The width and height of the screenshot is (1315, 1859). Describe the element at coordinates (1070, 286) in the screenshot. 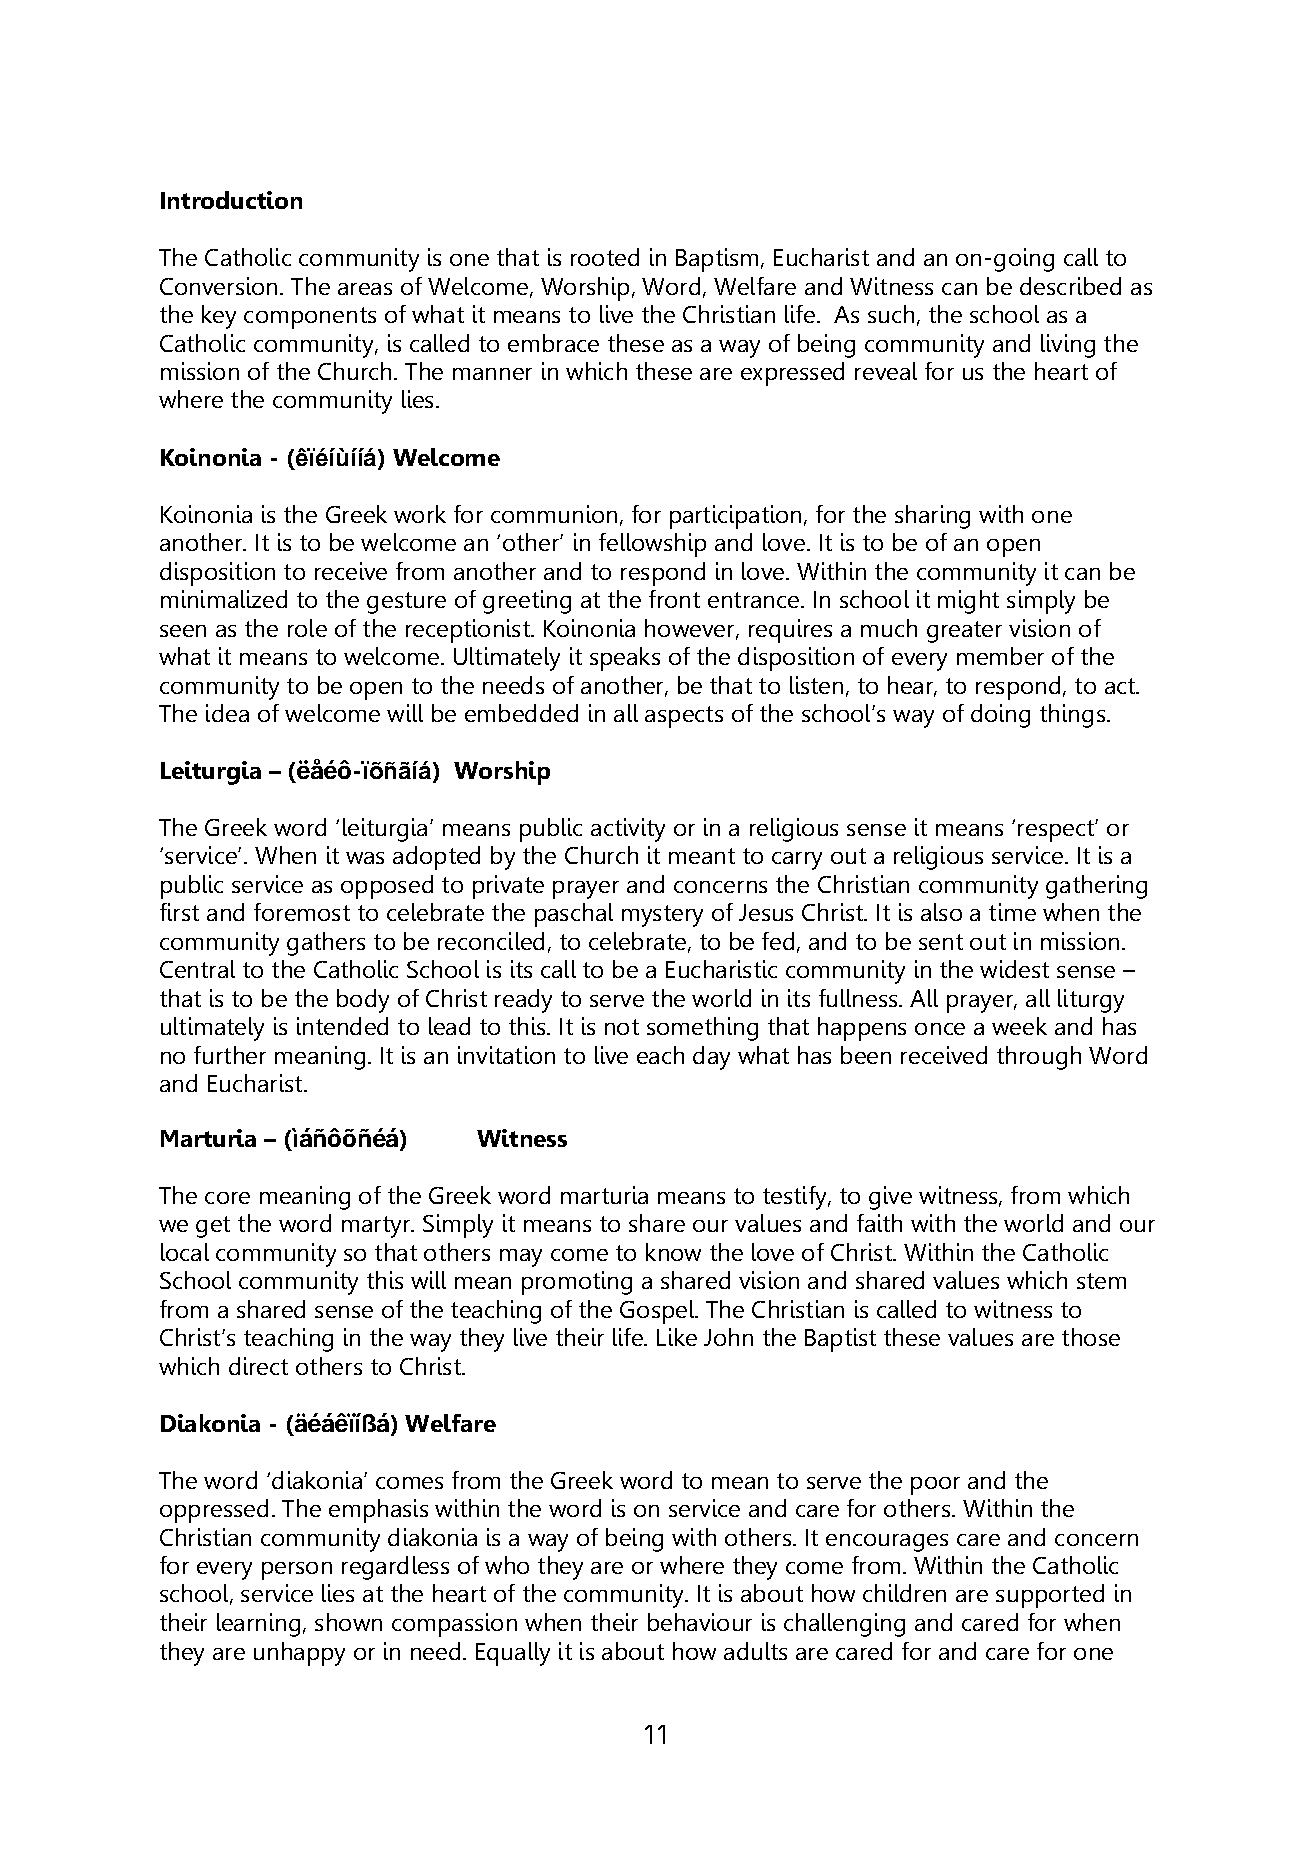

I see `described` at that location.
